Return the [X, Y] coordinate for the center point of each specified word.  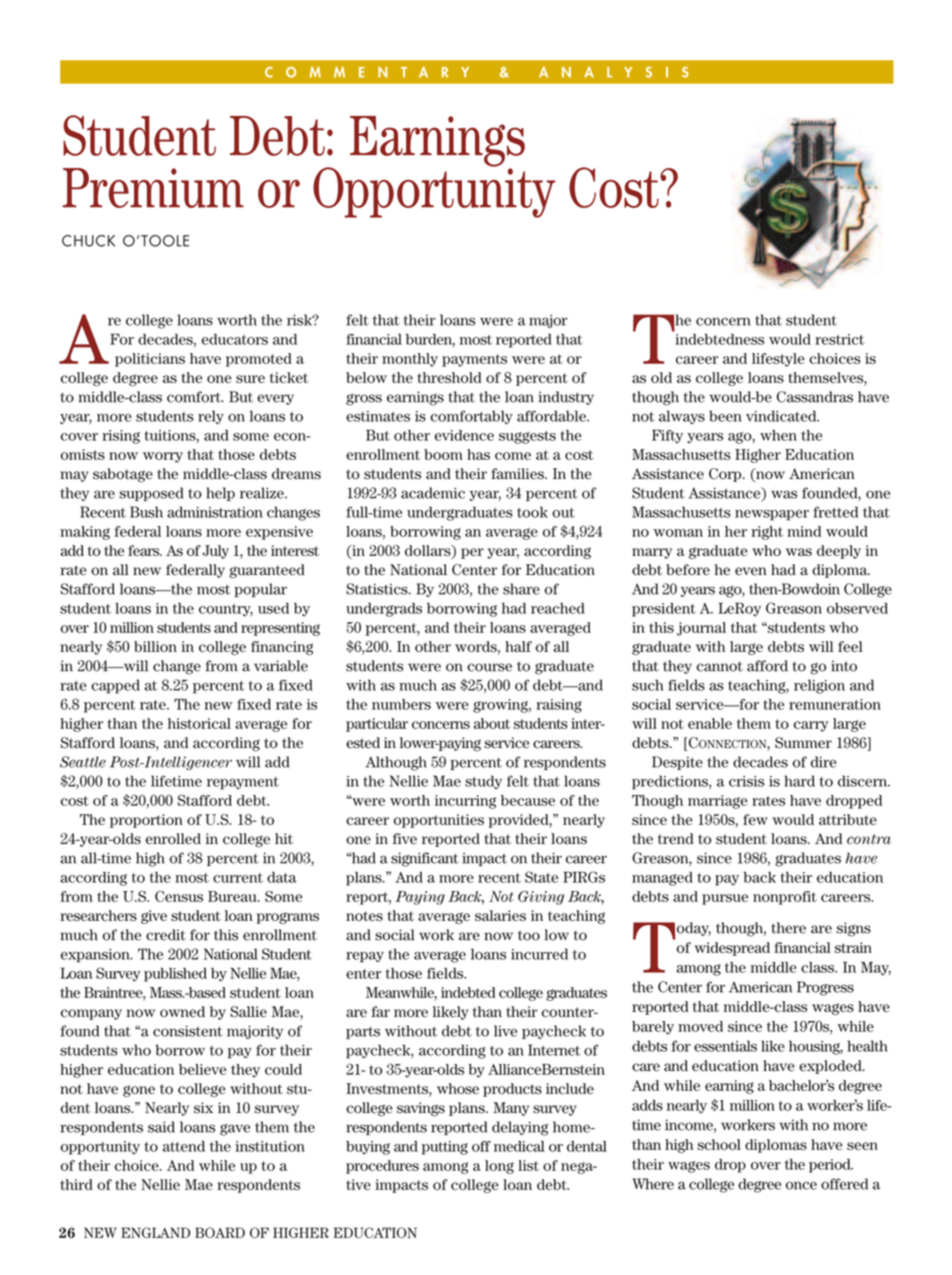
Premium [153, 188]
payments [474, 360]
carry [811, 726]
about [492, 723]
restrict [839, 339]
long [499, 1167]
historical [199, 723]
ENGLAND [155, 1232]
